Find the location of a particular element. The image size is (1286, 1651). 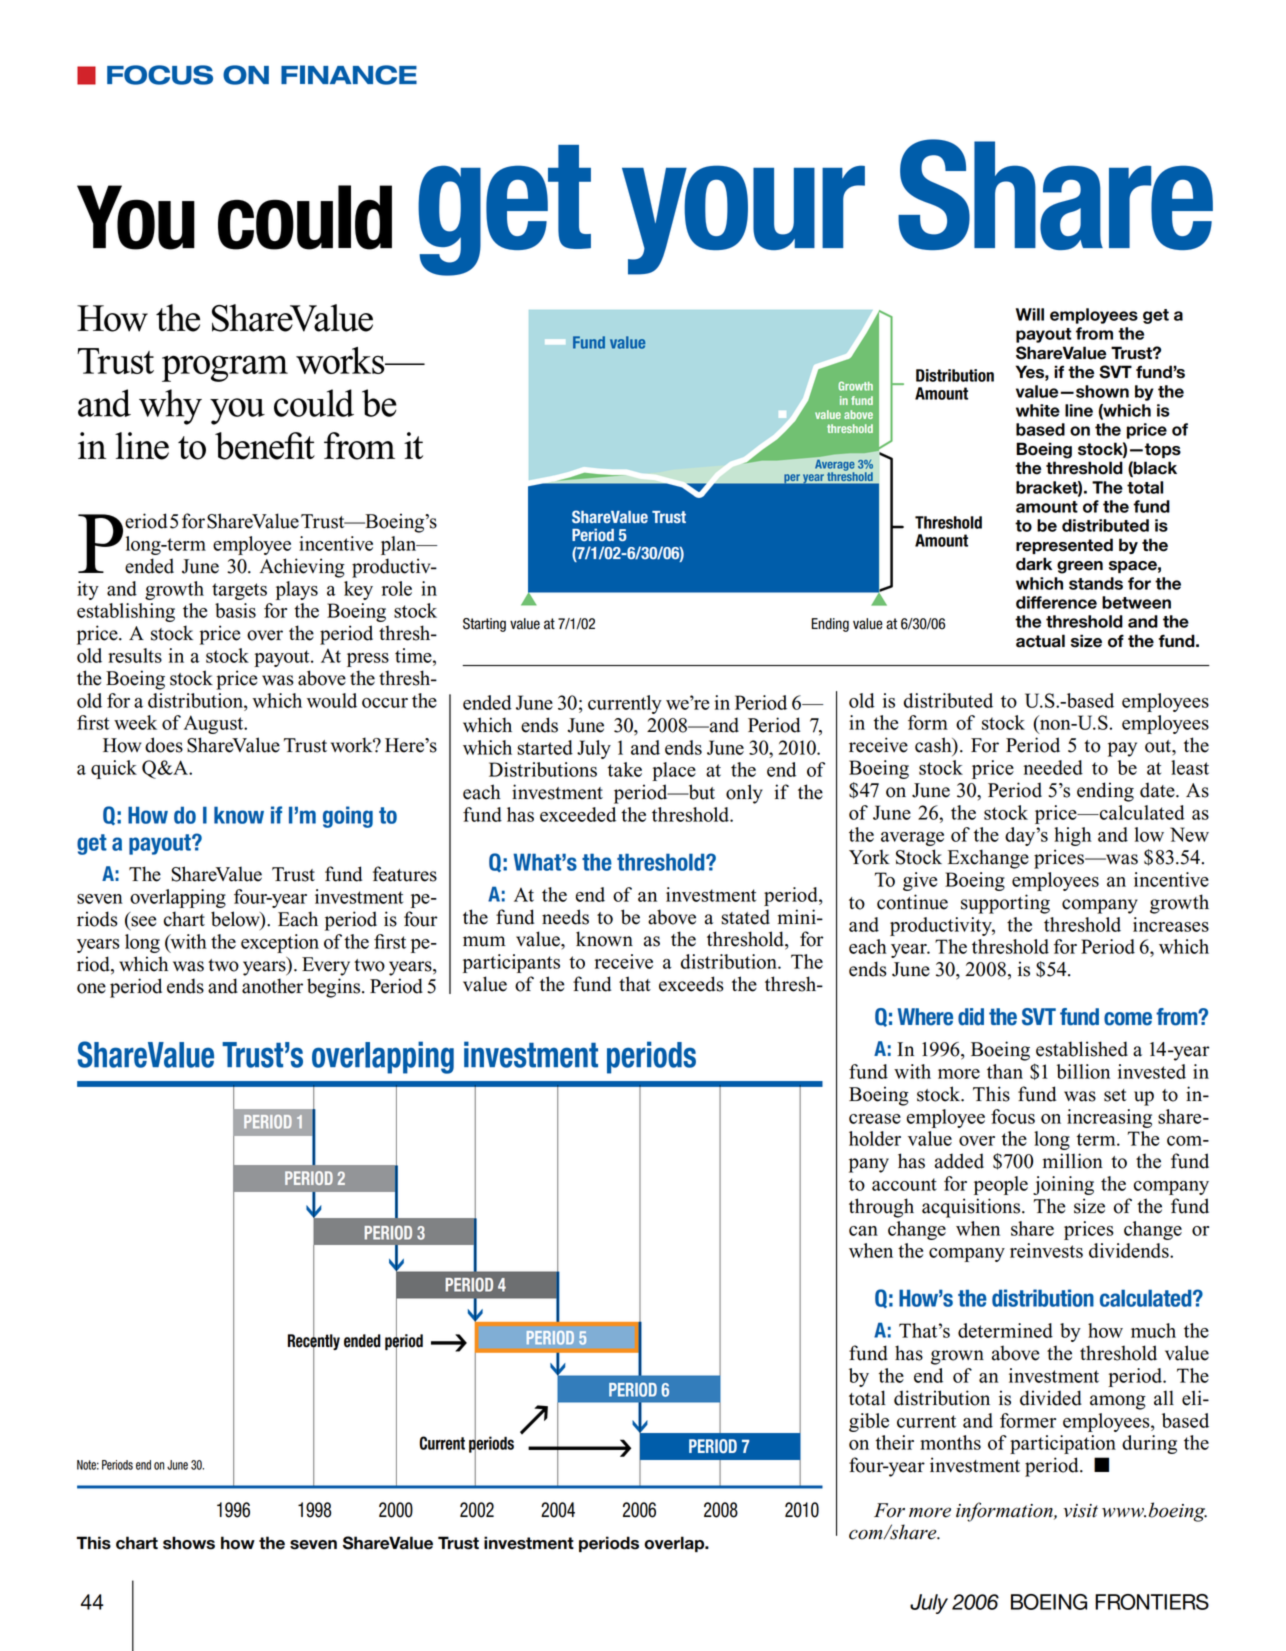

FINANCE is located at coordinates (349, 75).
